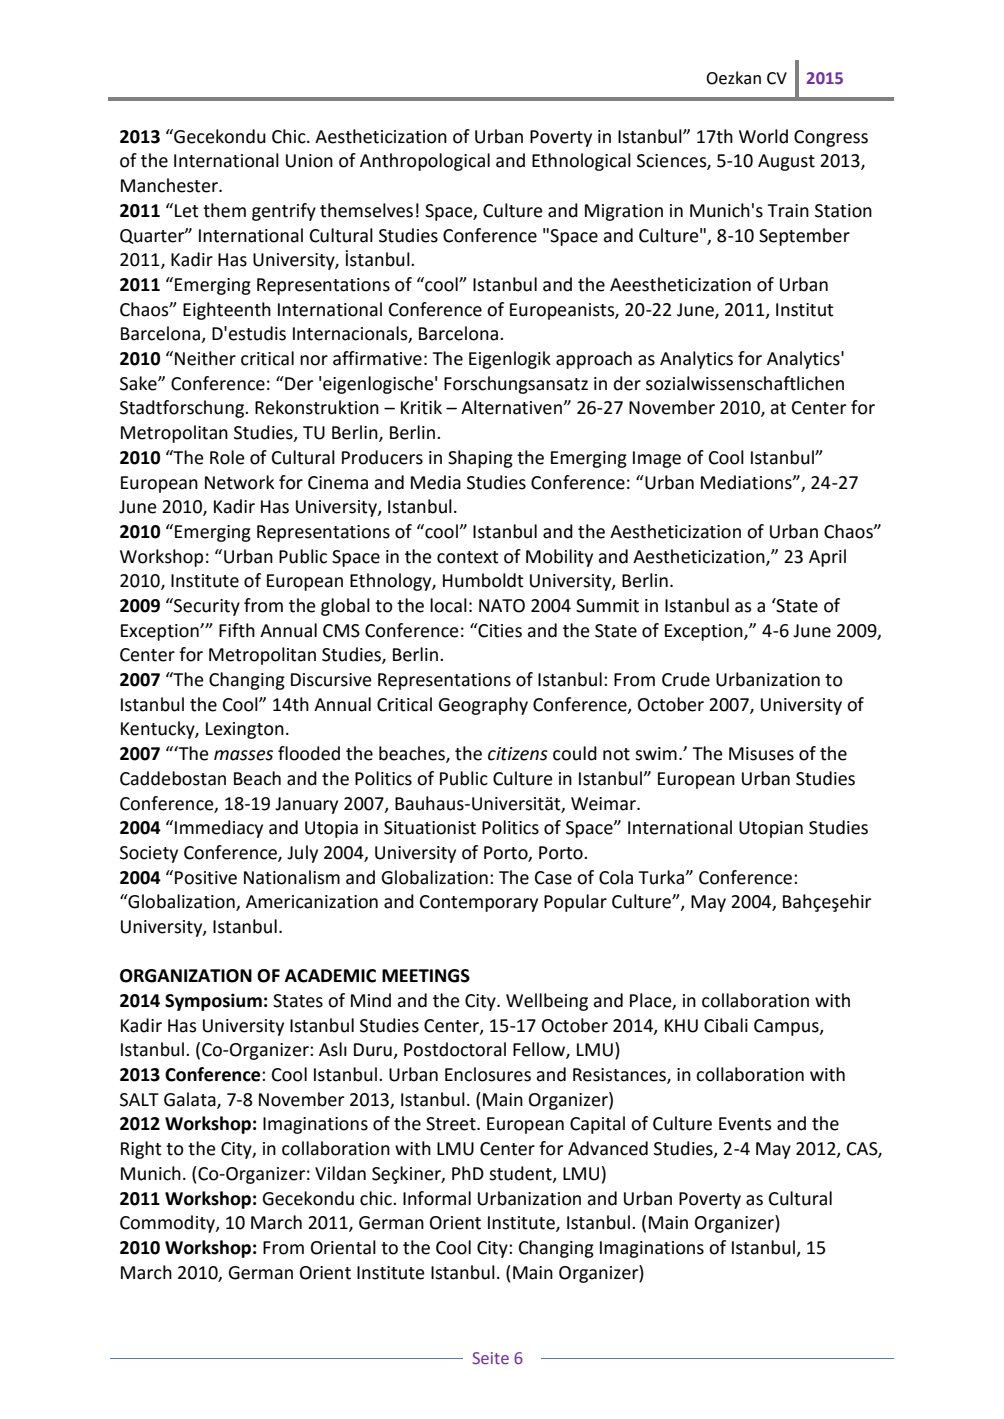  What do you see at coordinates (479, 903) in the page?
I see `Contemporary` at bounding box center [479, 903].
